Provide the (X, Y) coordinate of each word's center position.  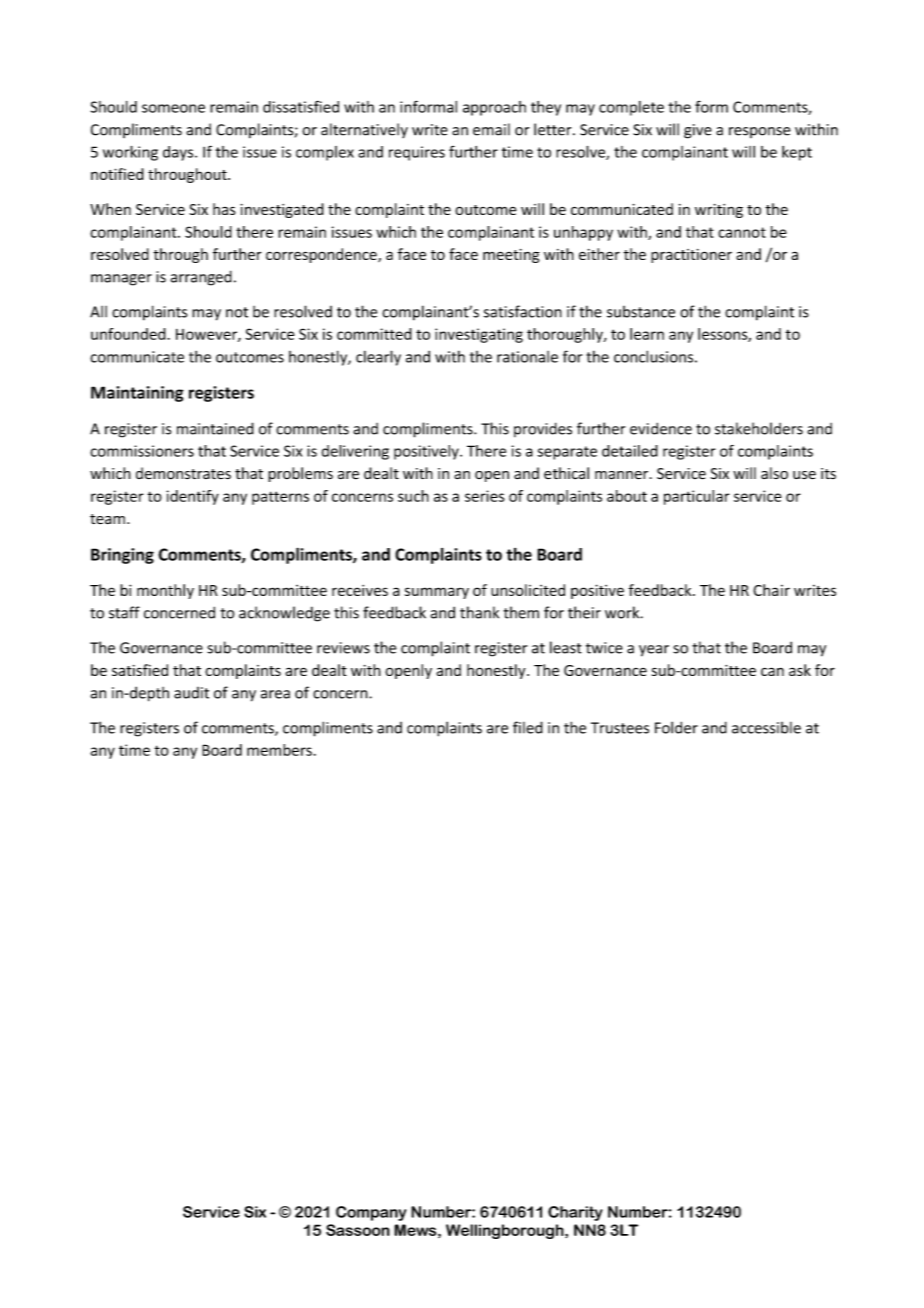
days (179, 153)
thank (479, 612)
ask (800, 670)
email (491, 129)
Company (371, 1213)
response (760, 132)
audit (191, 693)
